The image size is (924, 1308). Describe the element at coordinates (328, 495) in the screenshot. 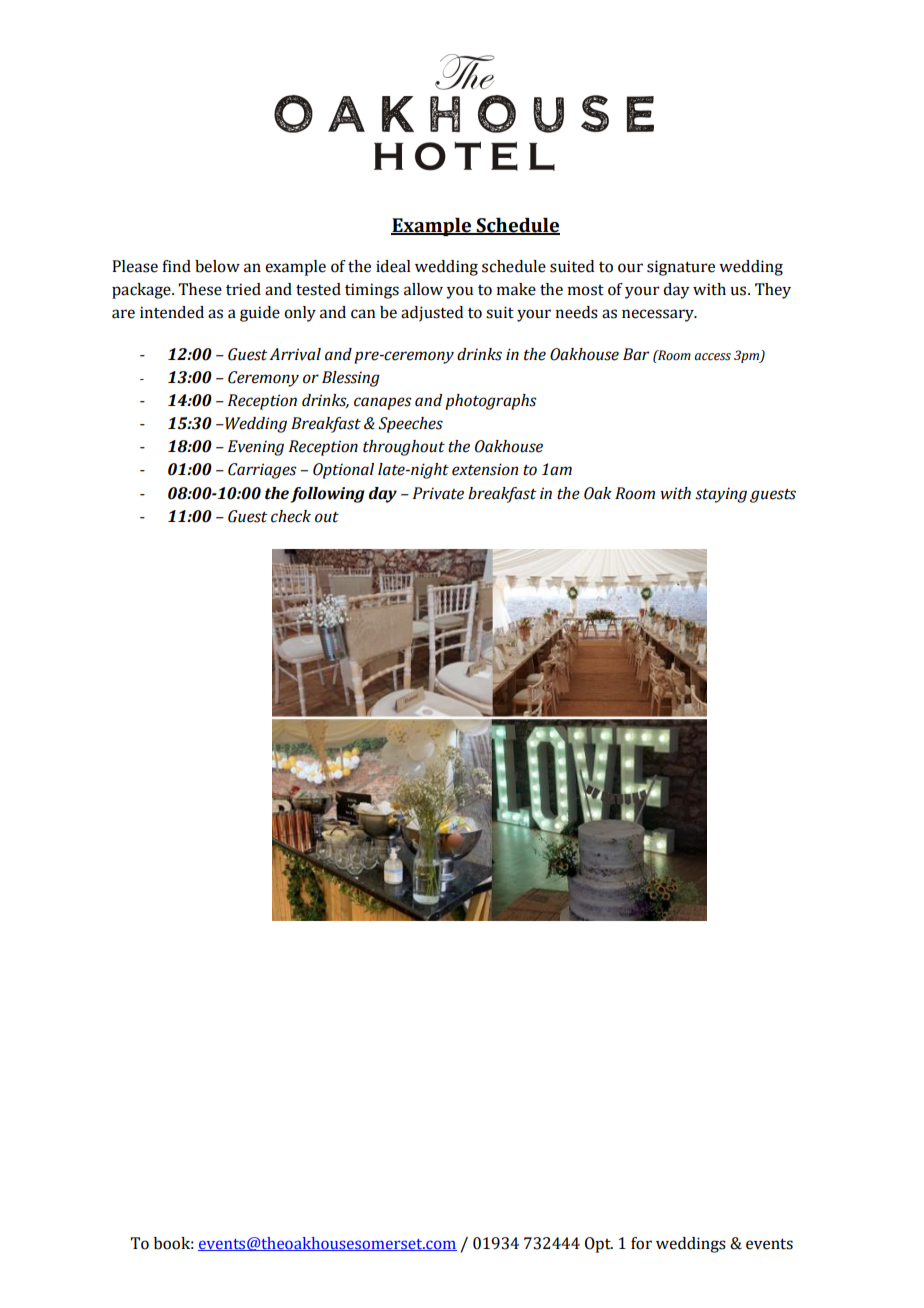

I see `following` at that location.
